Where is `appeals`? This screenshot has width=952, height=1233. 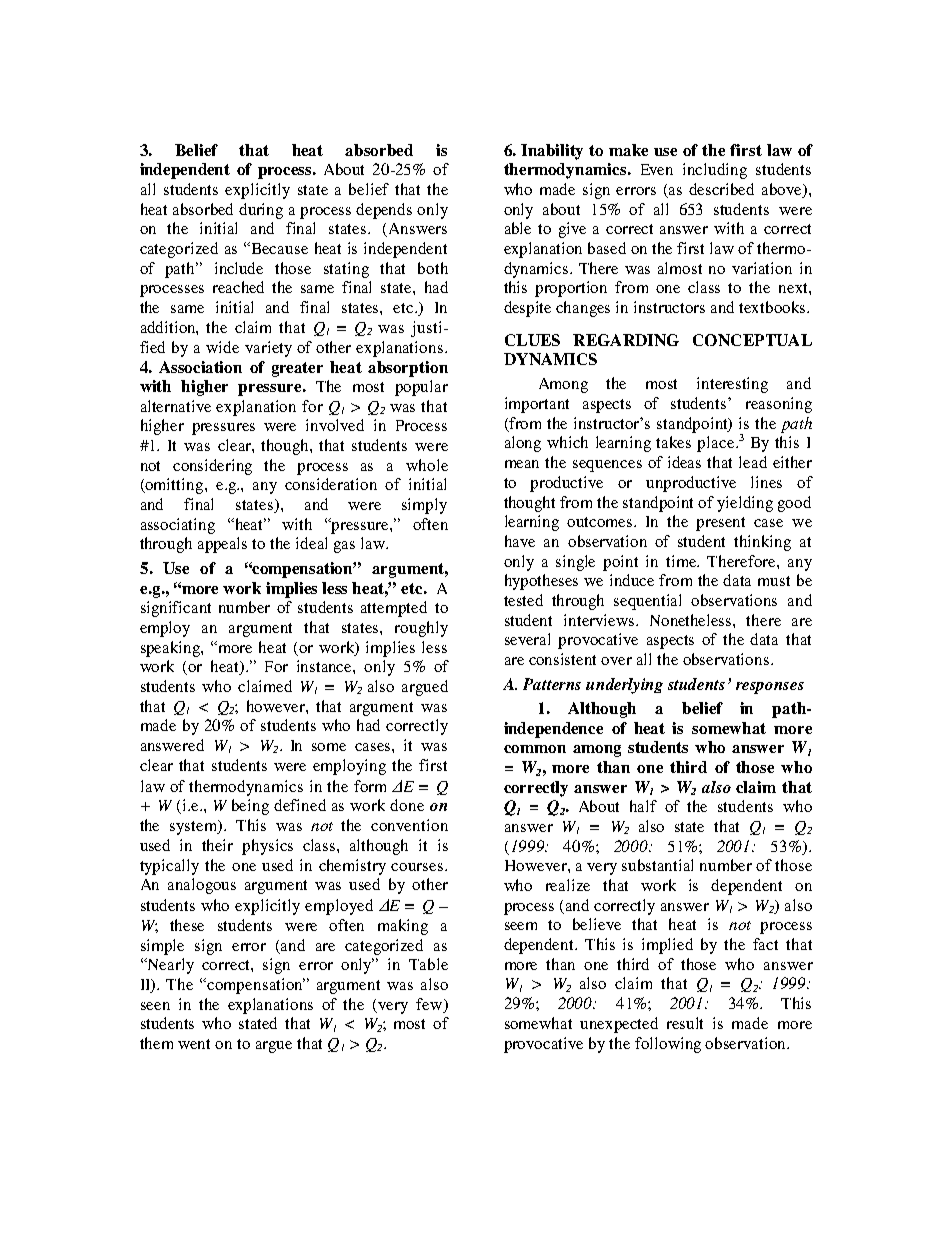
appeals is located at coordinates (222, 545).
